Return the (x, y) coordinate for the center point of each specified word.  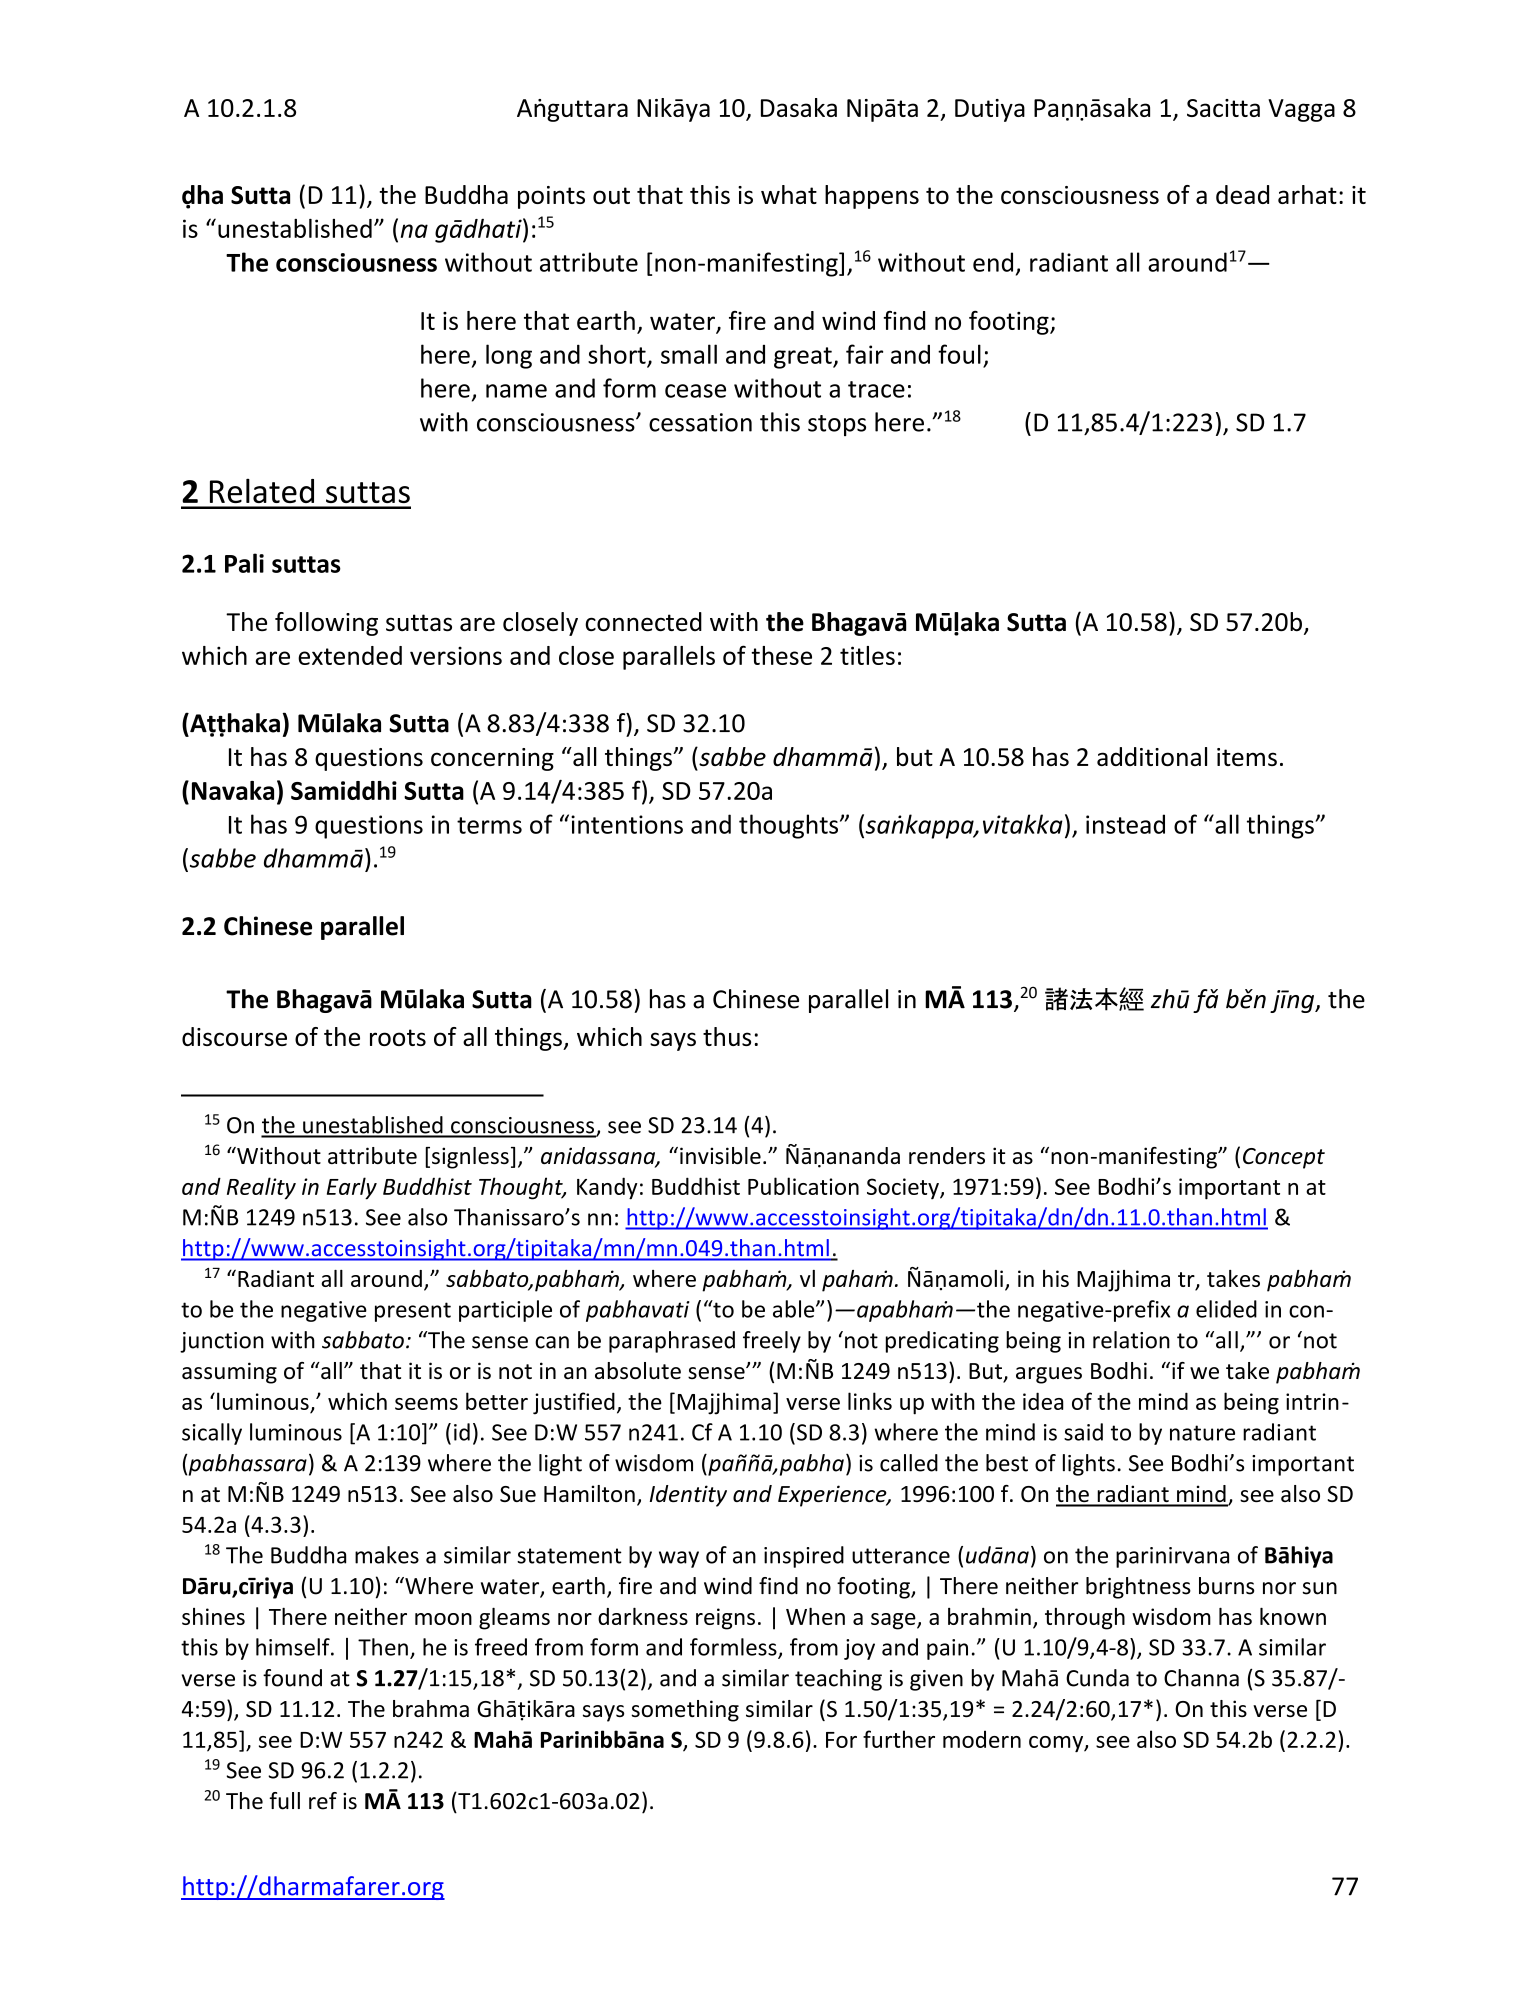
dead (1242, 194)
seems (426, 1404)
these (781, 655)
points (551, 197)
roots (398, 1037)
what (789, 194)
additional (1152, 756)
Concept (1284, 1158)
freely (772, 1342)
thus (727, 1036)
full (284, 1801)
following (326, 624)
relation (1131, 1340)
